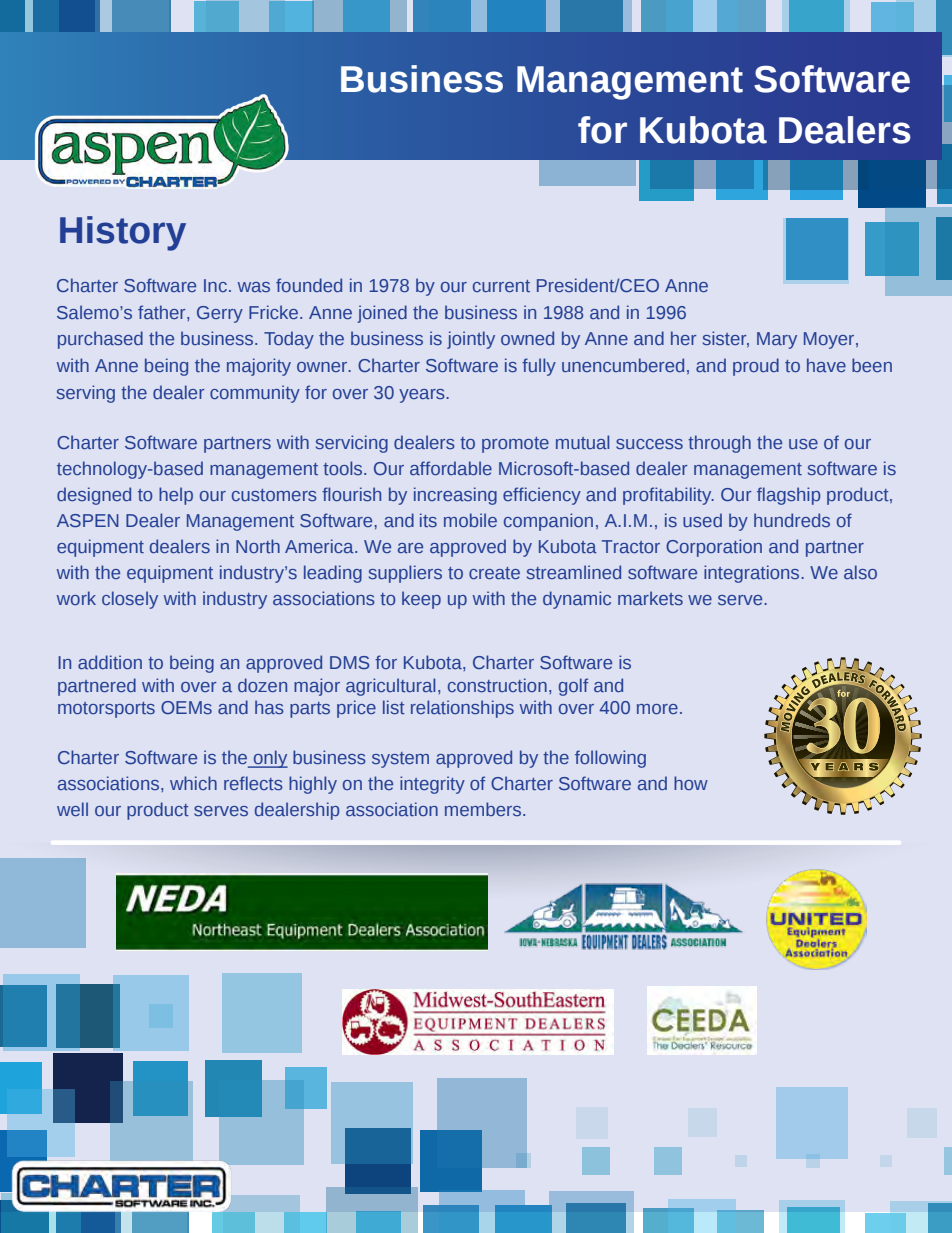 The width and height of the screenshot is (952, 1233). I want to click on which, so click(193, 783).
